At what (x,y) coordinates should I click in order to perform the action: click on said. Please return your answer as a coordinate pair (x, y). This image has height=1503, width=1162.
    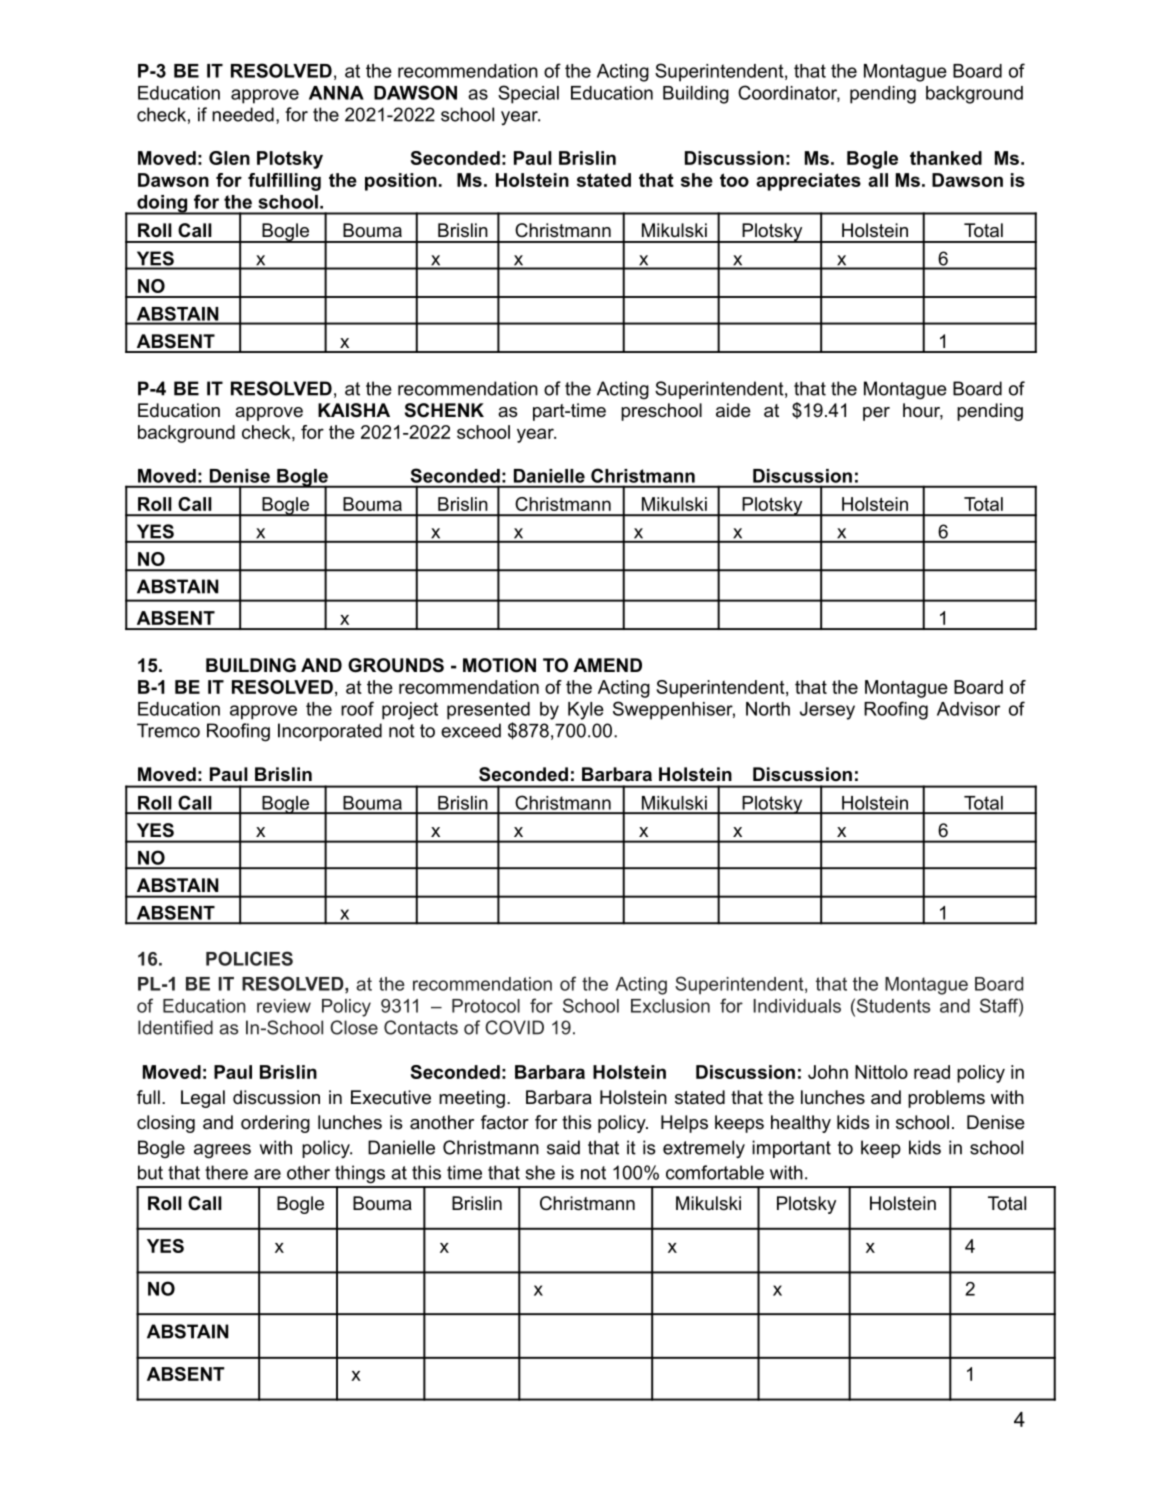
    Looking at the image, I should click on (563, 1147).
